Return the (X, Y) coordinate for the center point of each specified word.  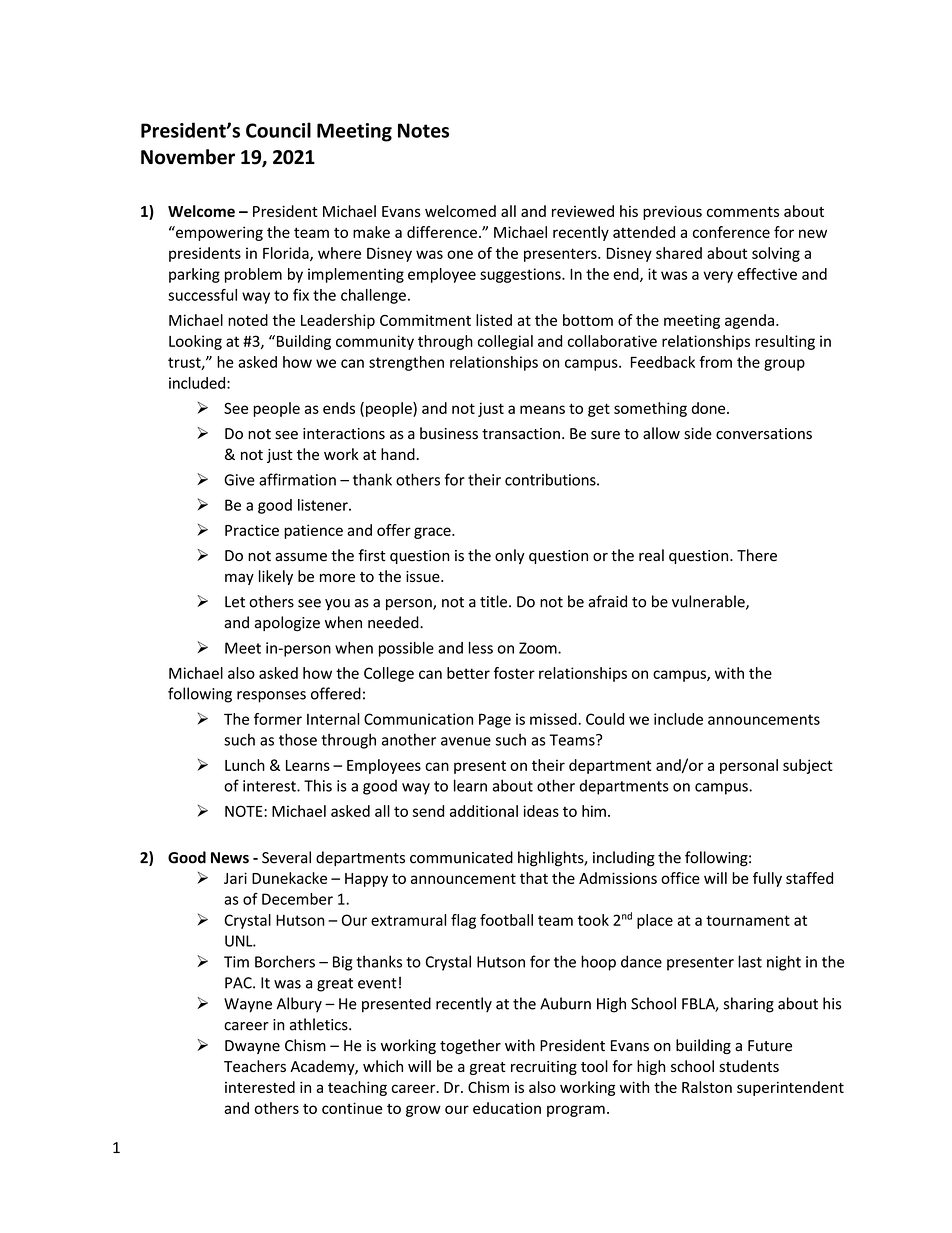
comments (743, 212)
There (757, 555)
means (542, 409)
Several (286, 857)
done (710, 408)
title (495, 601)
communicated (461, 857)
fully (767, 879)
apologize (287, 624)
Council (278, 130)
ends (339, 408)
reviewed (583, 211)
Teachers (255, 1066)
